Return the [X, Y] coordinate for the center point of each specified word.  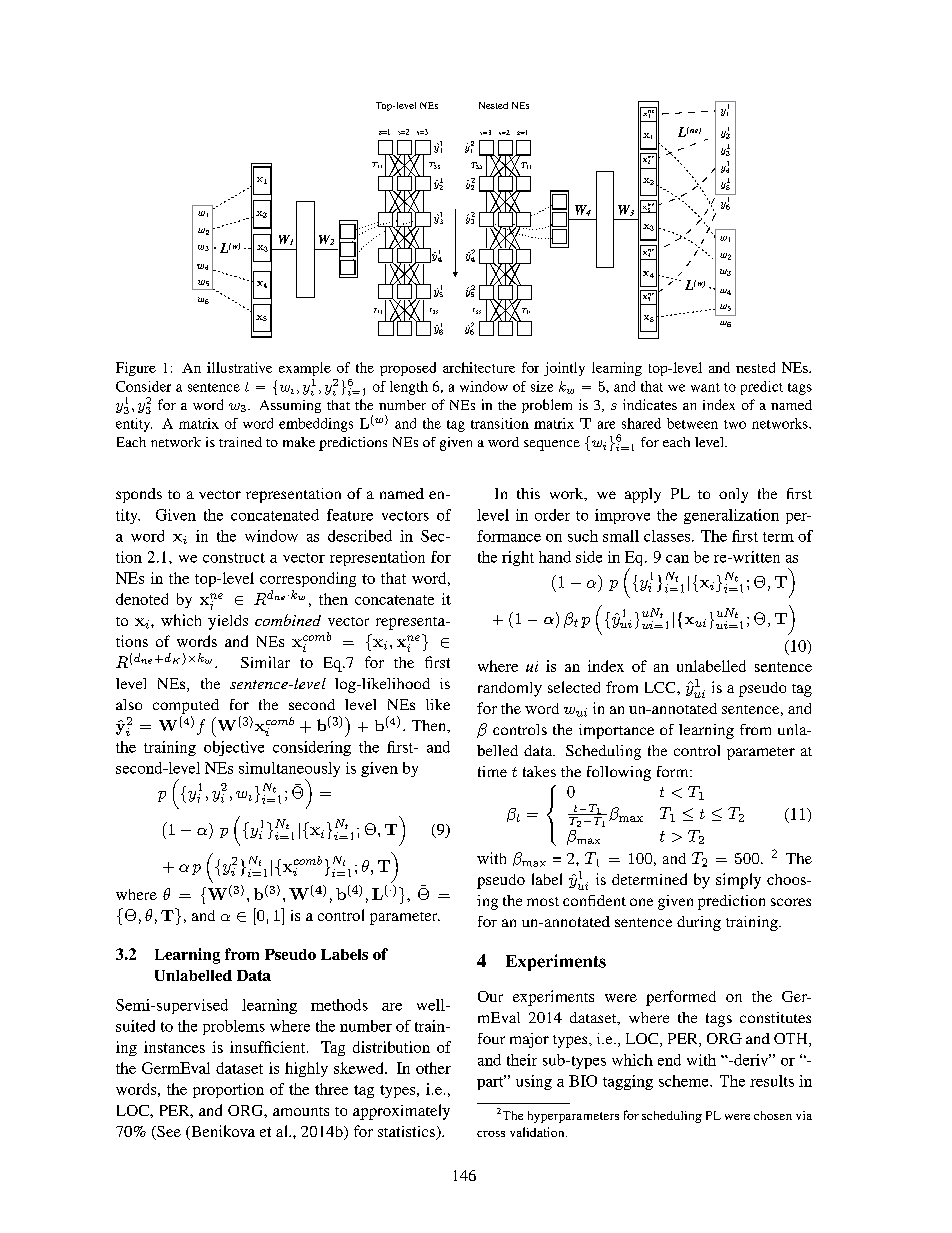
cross [491, 1134]
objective [234, 748]
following [619, 773]
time [492, 771]
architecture [479, 367]
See [168, 1133]
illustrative [239, 367]
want [705, 387]
